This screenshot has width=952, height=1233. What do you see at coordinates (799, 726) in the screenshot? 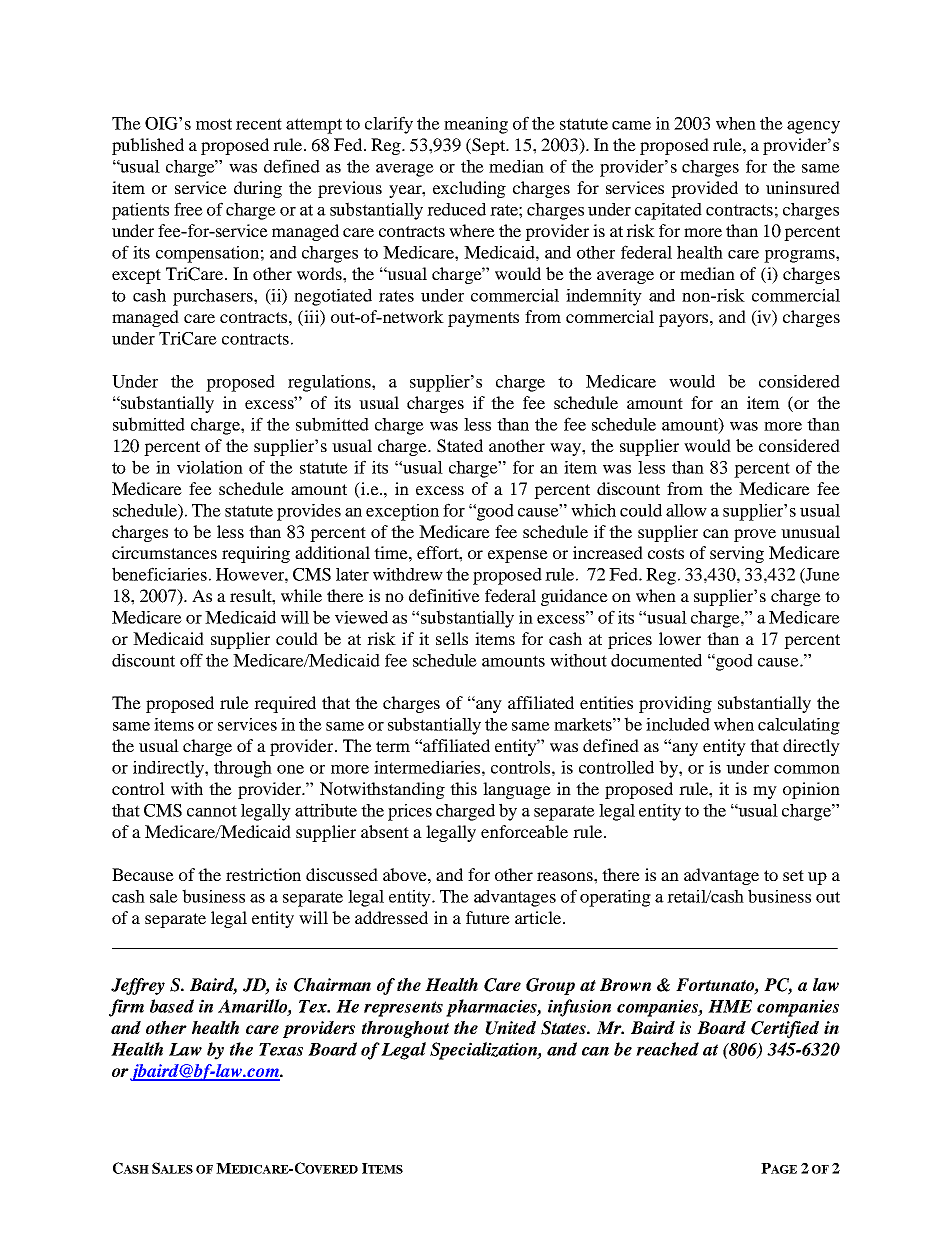
I see `calculating` at bounding box center [799, 726].
